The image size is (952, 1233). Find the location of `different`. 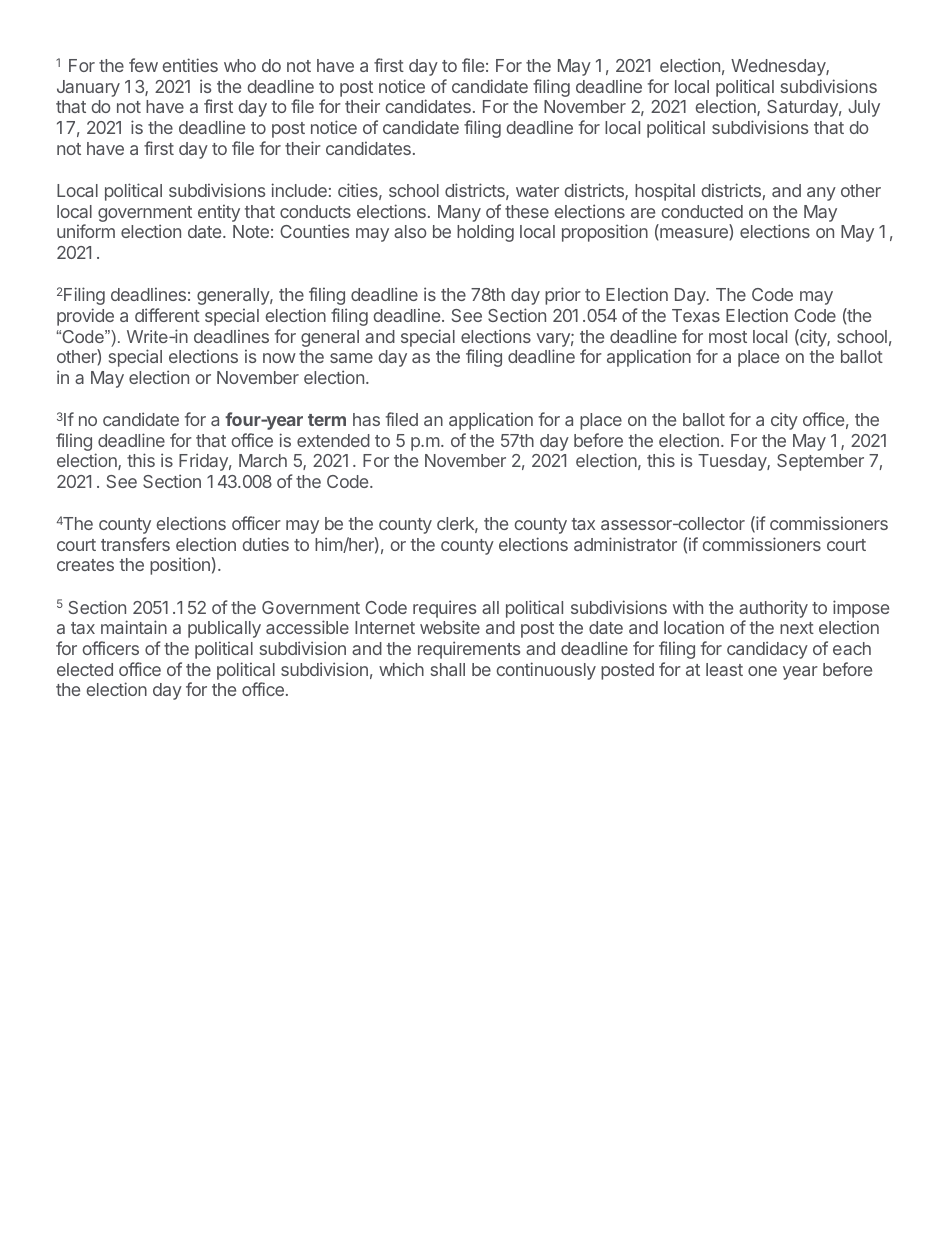

different is located at coordinates (167, 315).
